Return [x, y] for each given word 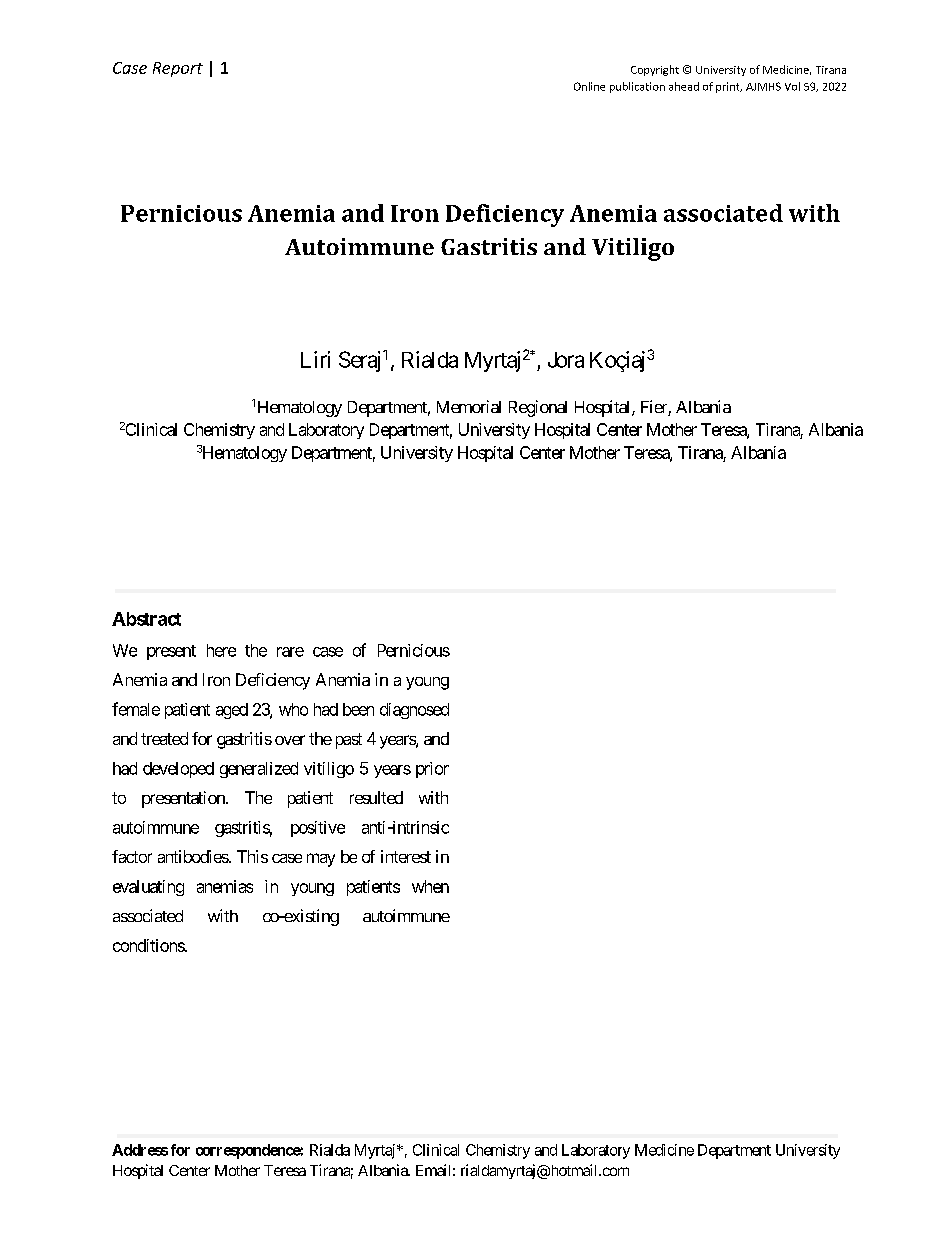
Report [178, 69]
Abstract [146, 619]
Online [589, 86]
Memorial [469, 406]
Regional [538, 408]
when [430, 886]
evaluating [148, 888]
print [729, 87]
